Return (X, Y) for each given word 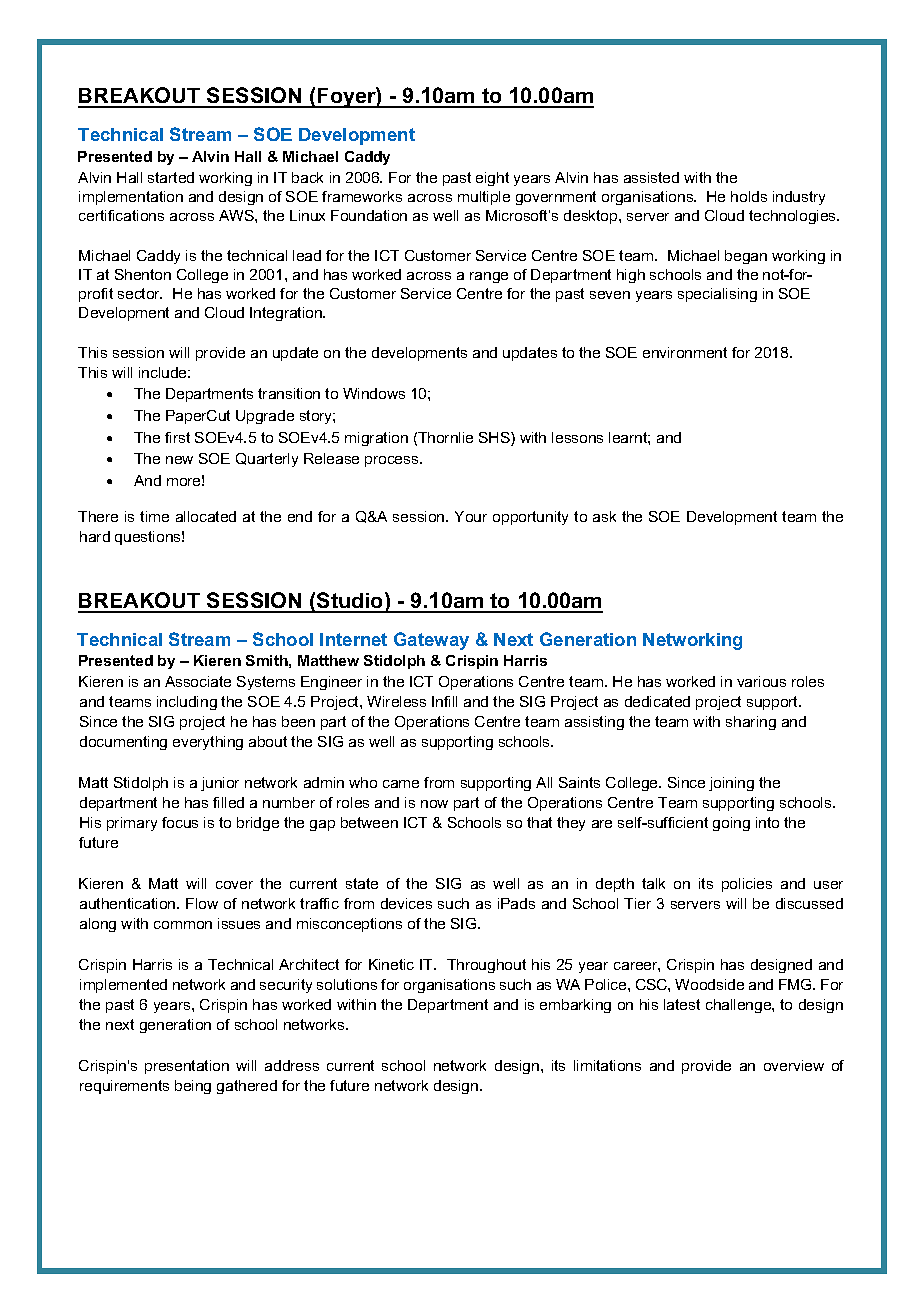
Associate (198, 681)
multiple (484, 198)
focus (180, 822)
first (177, 437)
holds (749, 196)
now (434, 804)
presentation (187, 1067)
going (731, 824)
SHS (495, 439)
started (171, 177)
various (761, 681)
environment (685, 352)
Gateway (431, 641)
